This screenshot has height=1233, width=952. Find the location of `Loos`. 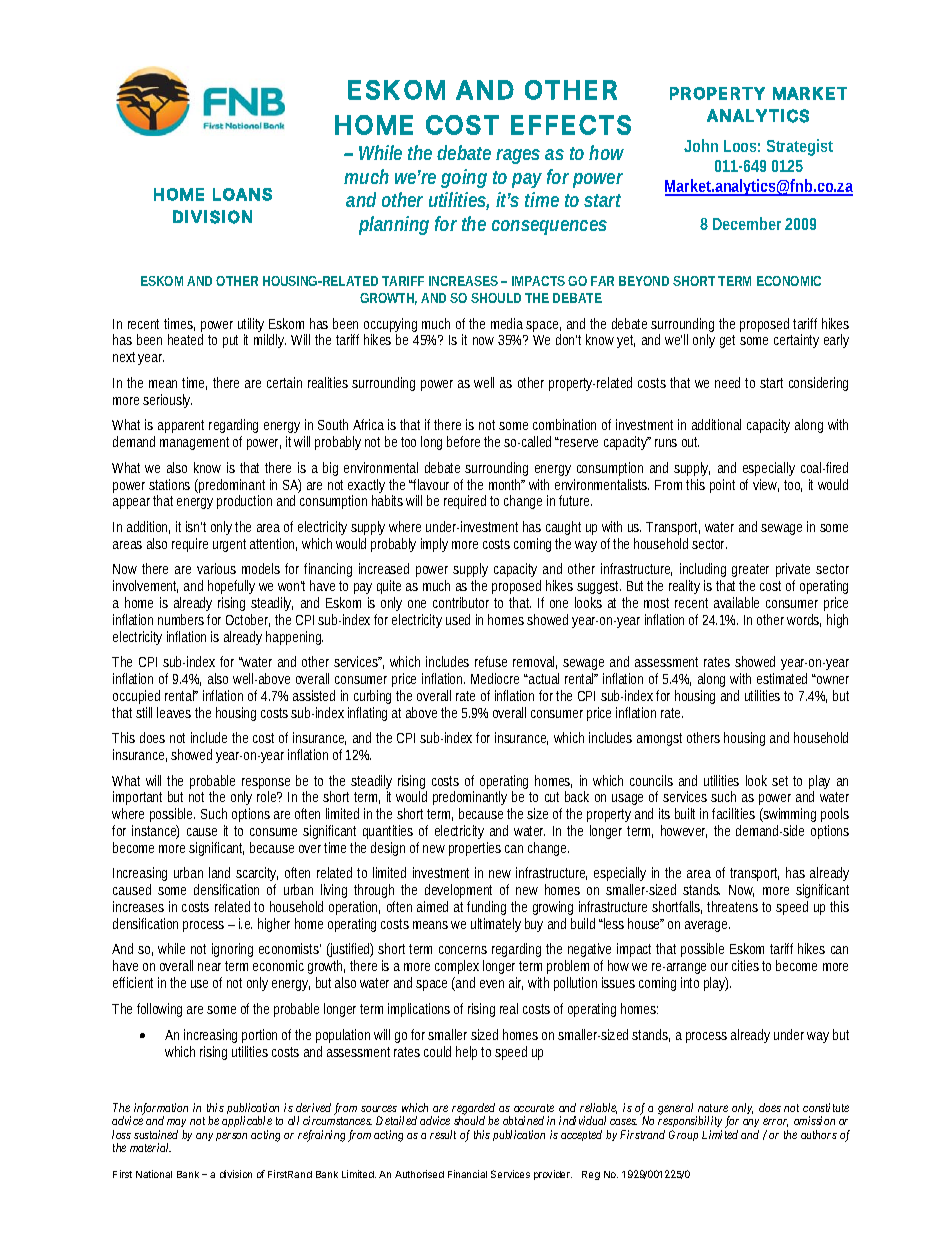

Loos is located at coordinates (742, 146).
